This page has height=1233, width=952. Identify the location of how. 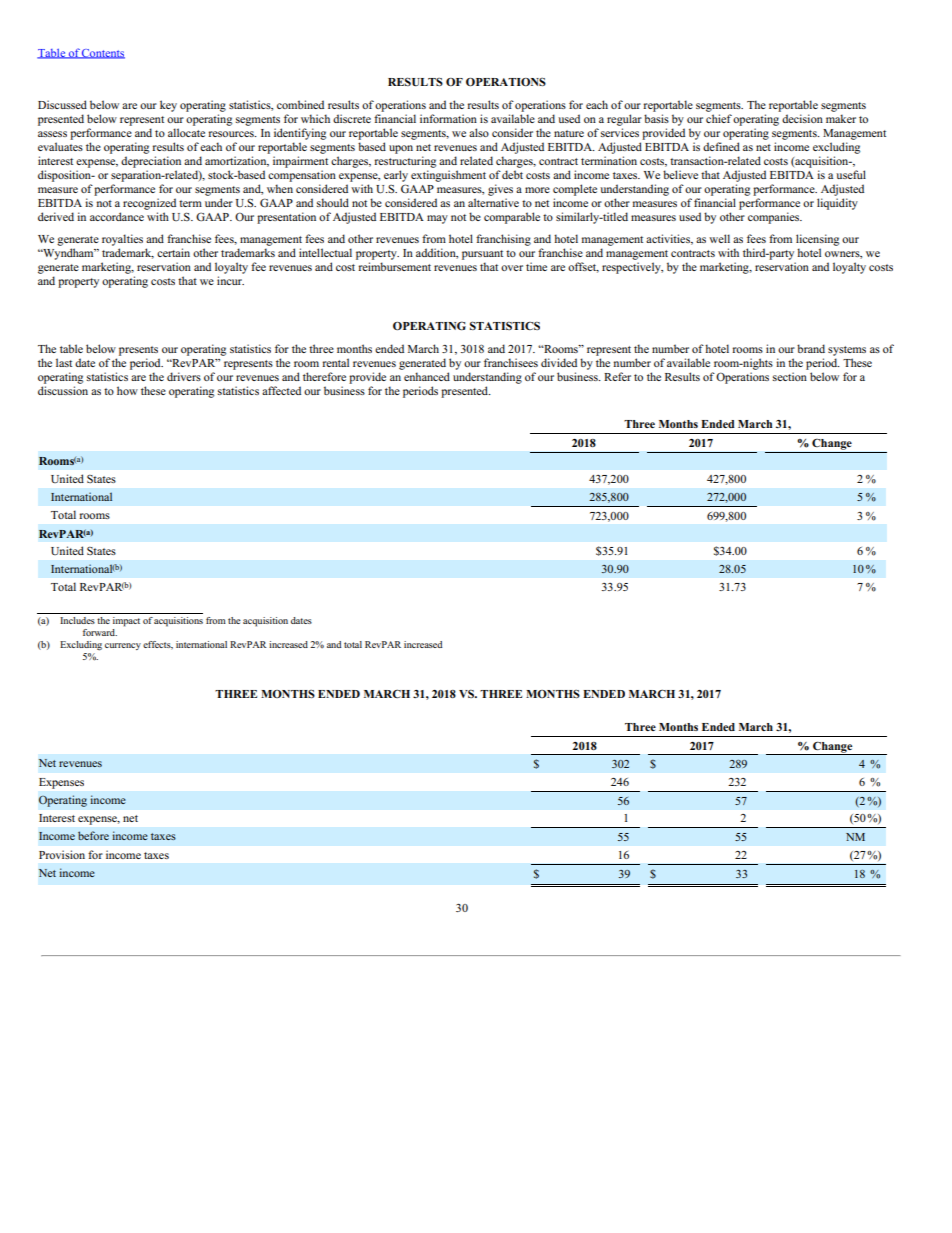
(127, 390).
